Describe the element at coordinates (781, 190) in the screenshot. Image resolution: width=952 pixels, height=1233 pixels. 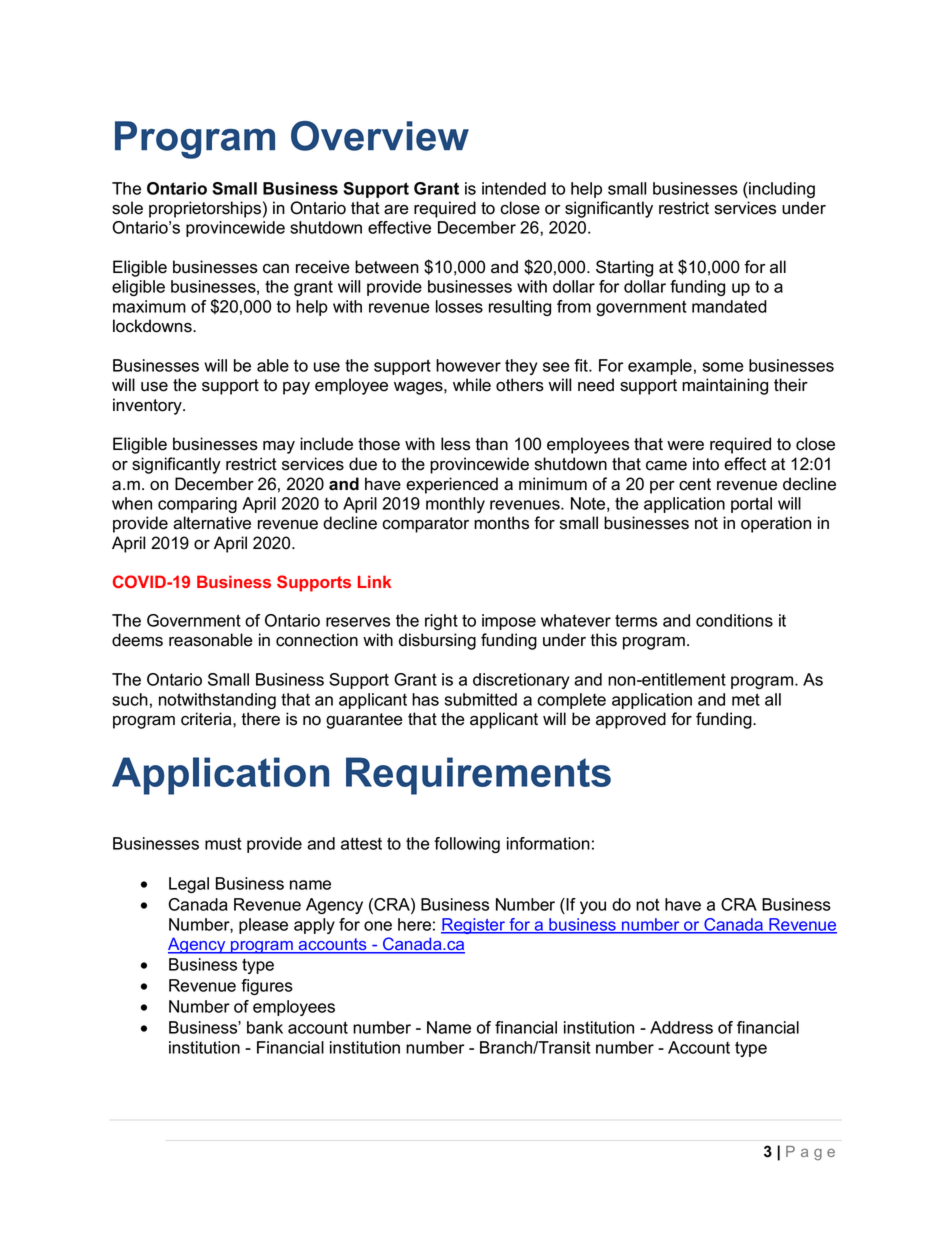
I see `including` at that location.
